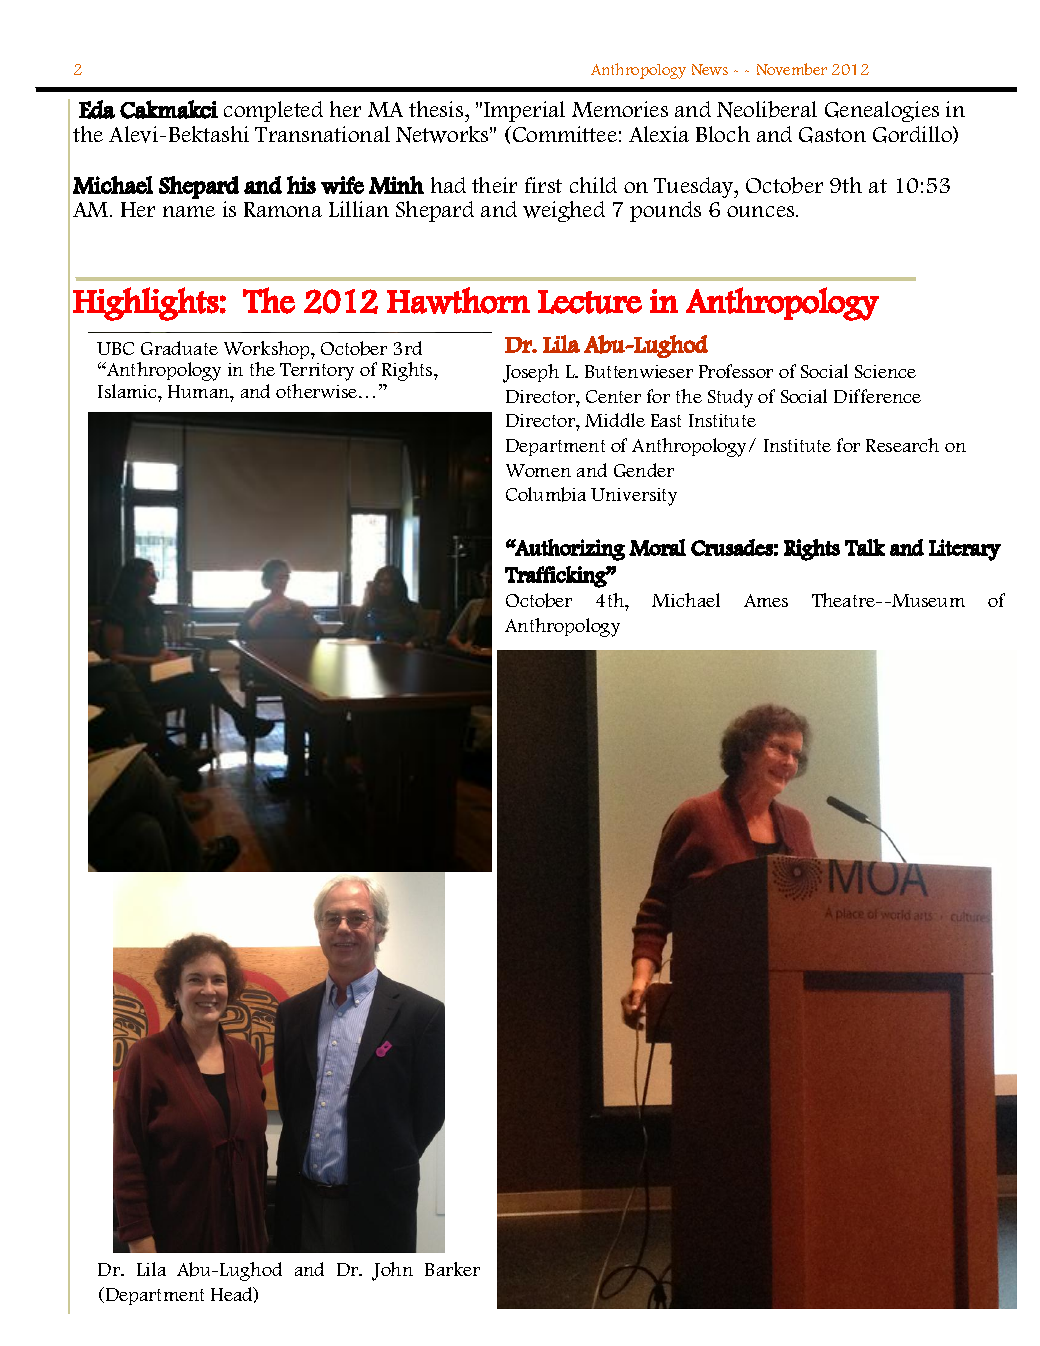 The image size is (1040, 1346). Describe the element at coordinates (392, 1271) in the document. I see `John` at that location.
